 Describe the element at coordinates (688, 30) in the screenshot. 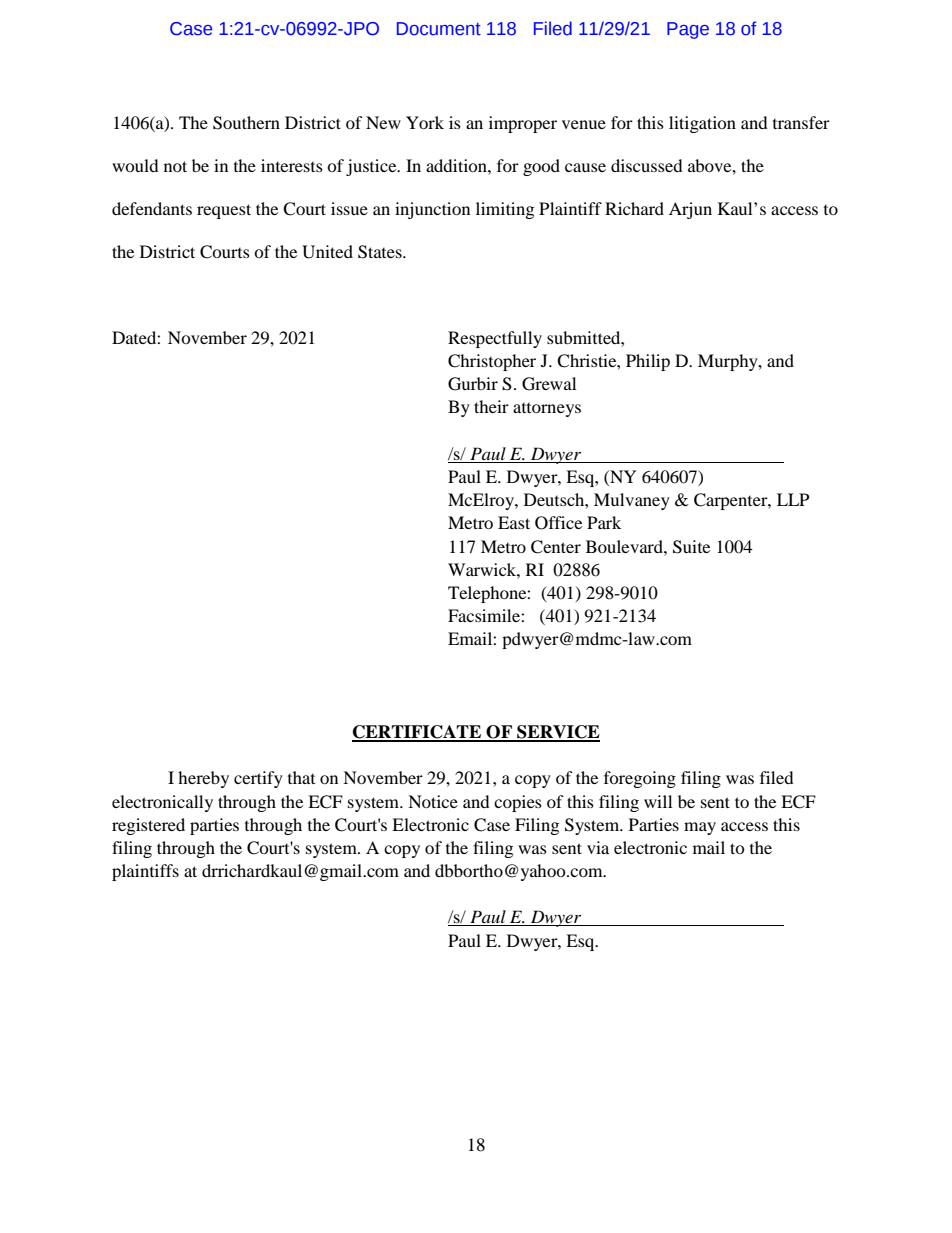

I see `Page` at that location.
